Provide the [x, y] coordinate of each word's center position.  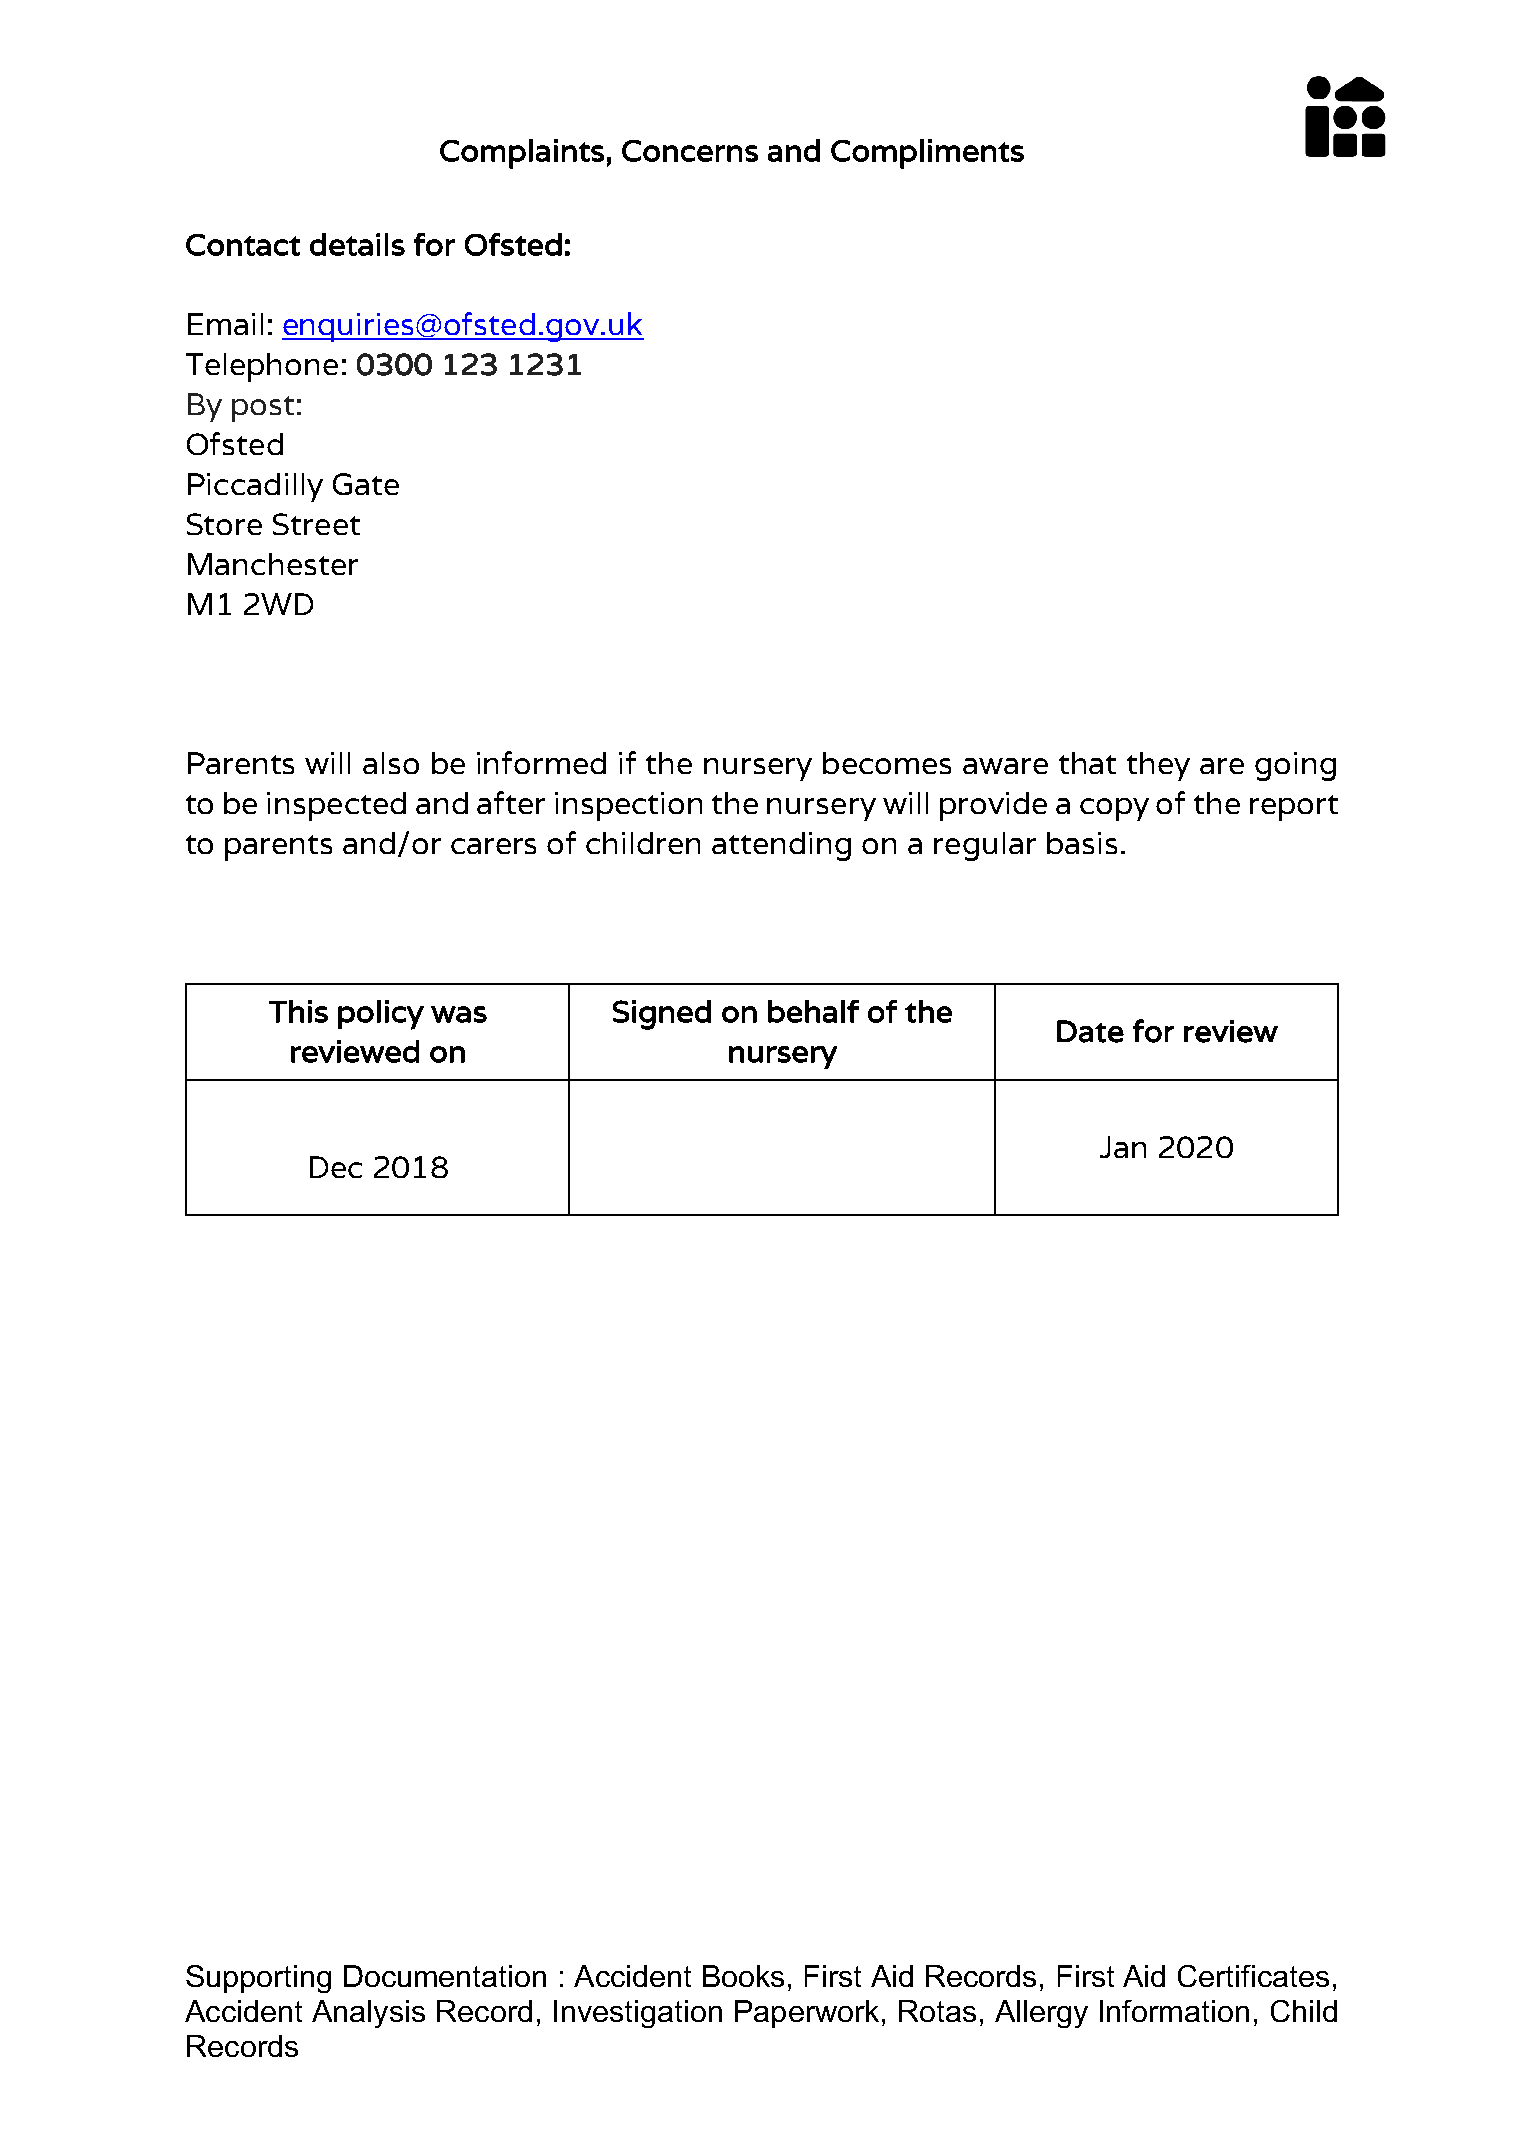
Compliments [927, 154]
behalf [813, 1011]
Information [1174, 2011]
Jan [1123, 1147]
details [357, 244]
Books [743, 1976]
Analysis [368, 2014]
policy [381, 1015]
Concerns [690, 151]
